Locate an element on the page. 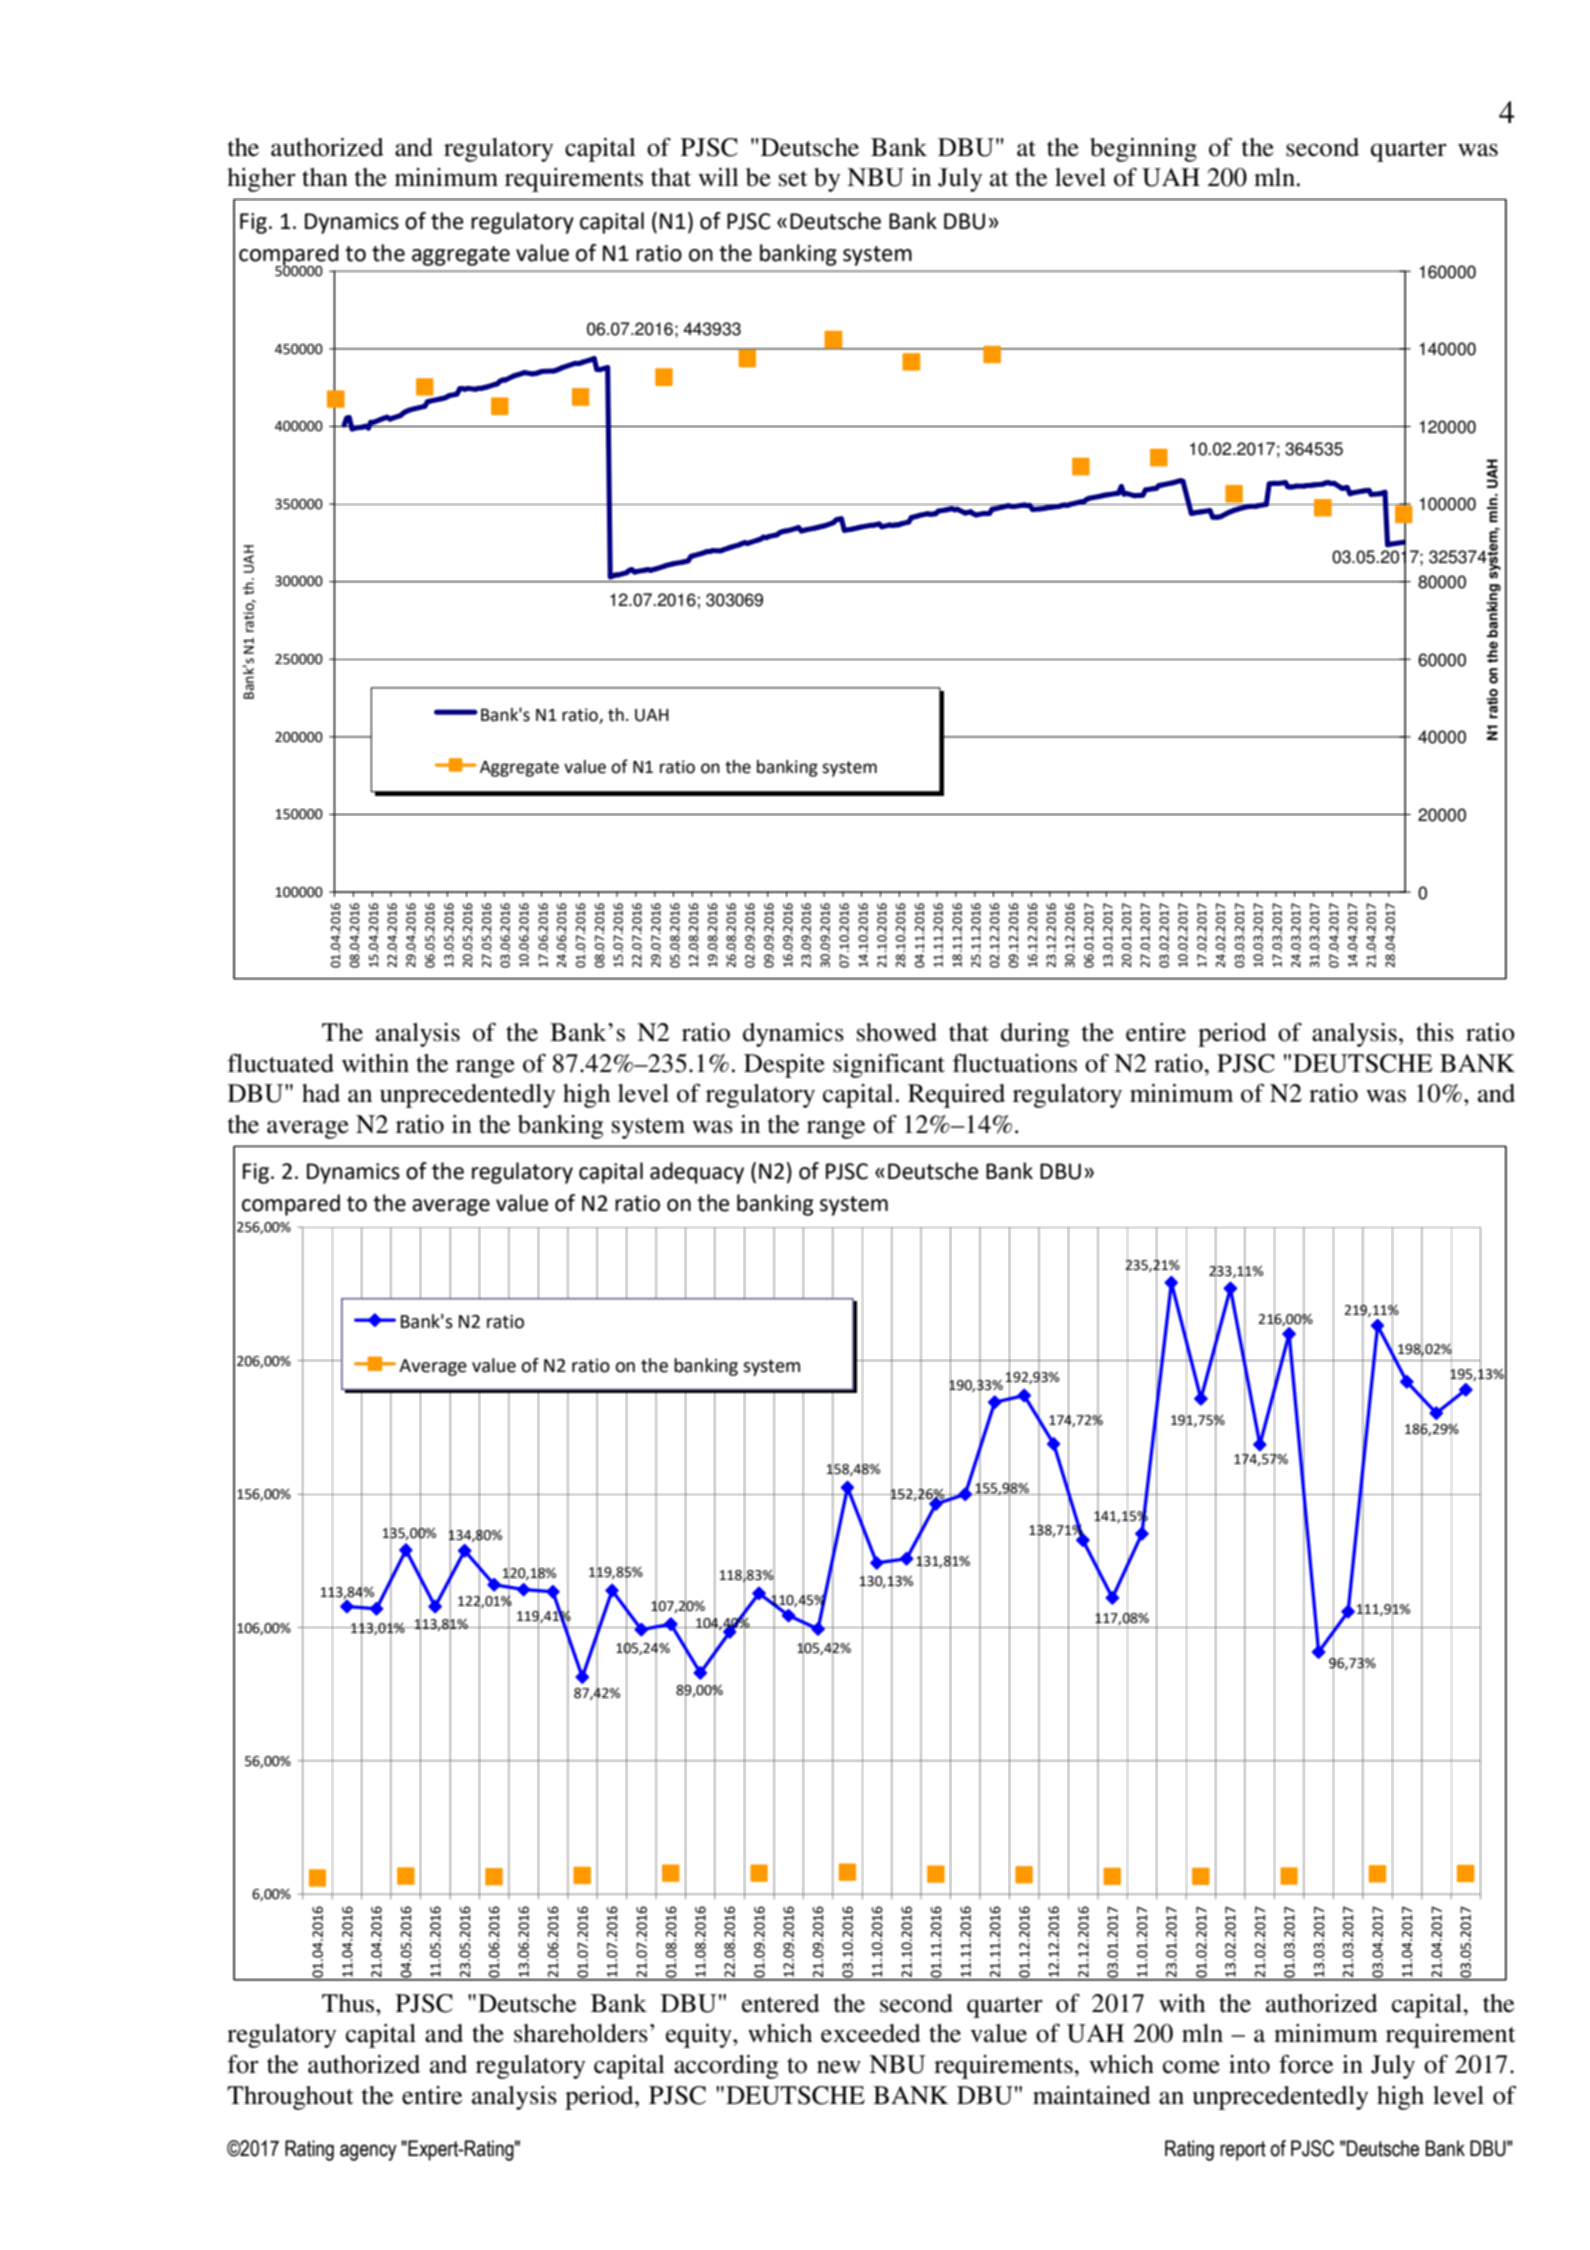 The width and height of the document is (1590, 2250). adequacy is located at coordinates (697, 1173).
